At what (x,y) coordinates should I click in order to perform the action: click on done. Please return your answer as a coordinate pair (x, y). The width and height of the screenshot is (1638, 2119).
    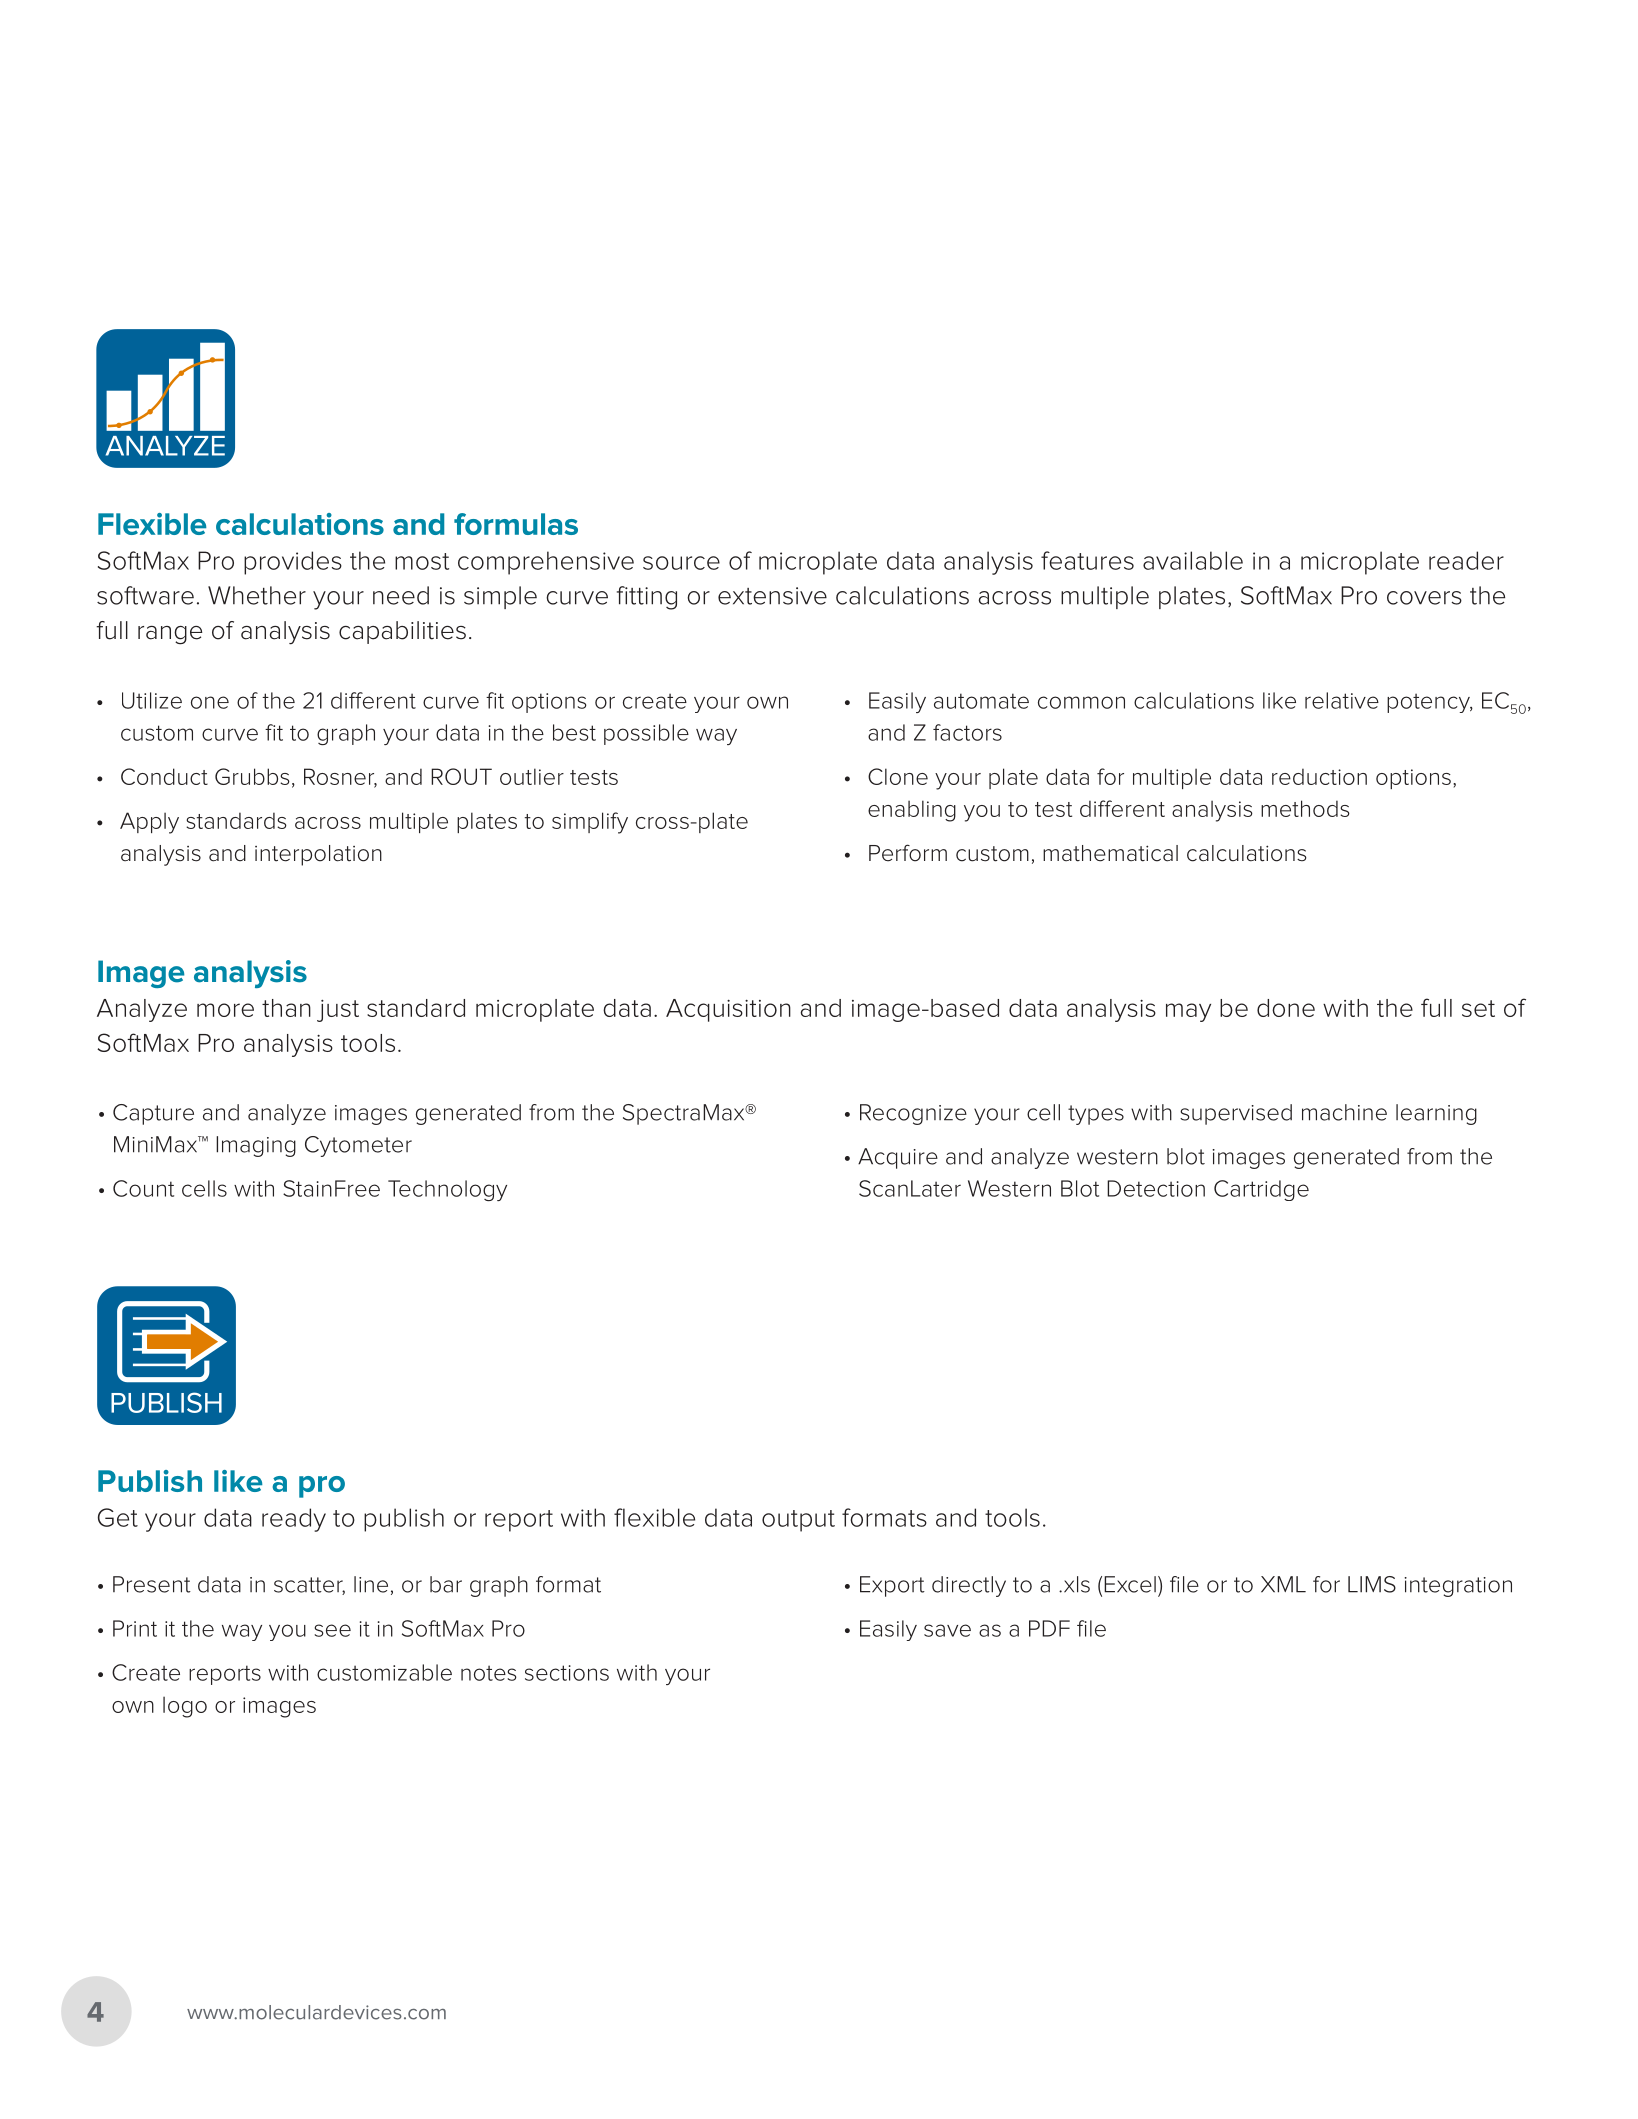
    Looking at the image, I should click on (1286, 1008).
